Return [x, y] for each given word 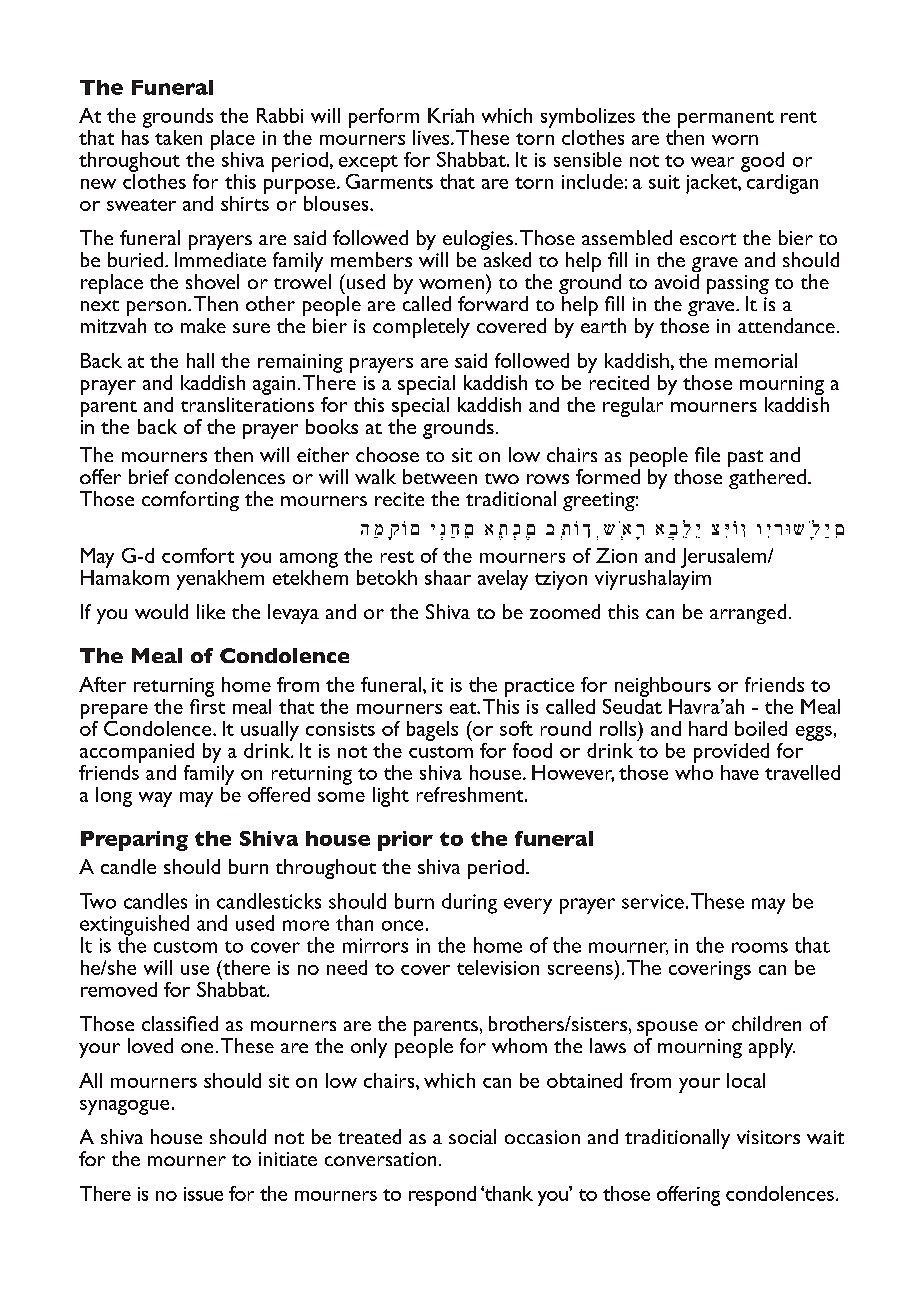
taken [178, 137]
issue [203, 1194]
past [745, 460]
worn [735, 140]
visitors [768, 1137]
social [472, 1136]
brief [149, 476]
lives [432, 137]
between [440, 476]
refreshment [471, 794]
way [155, 799]
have [740, 772]
